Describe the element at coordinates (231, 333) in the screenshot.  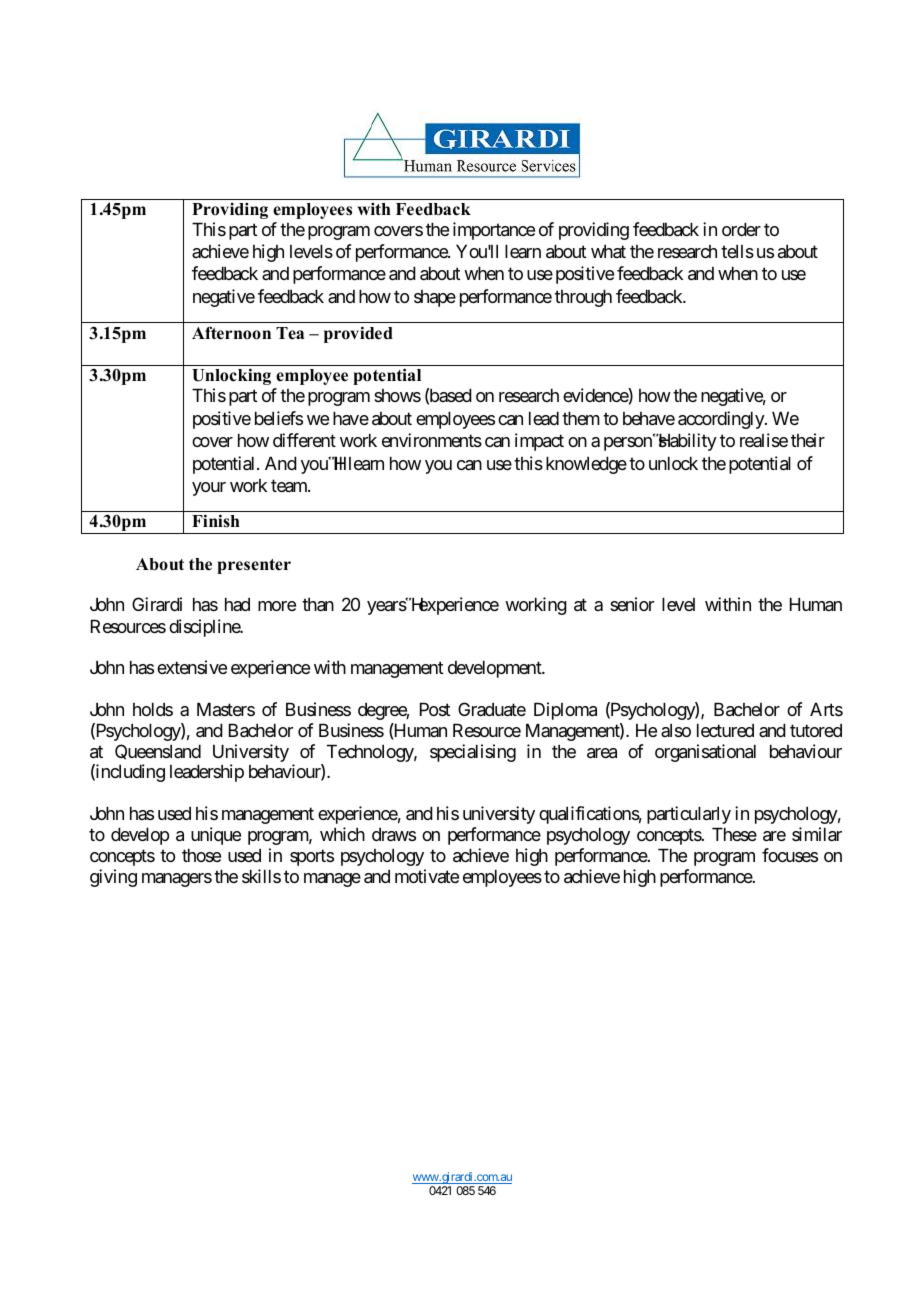
I see `Afternoon` at that location.
